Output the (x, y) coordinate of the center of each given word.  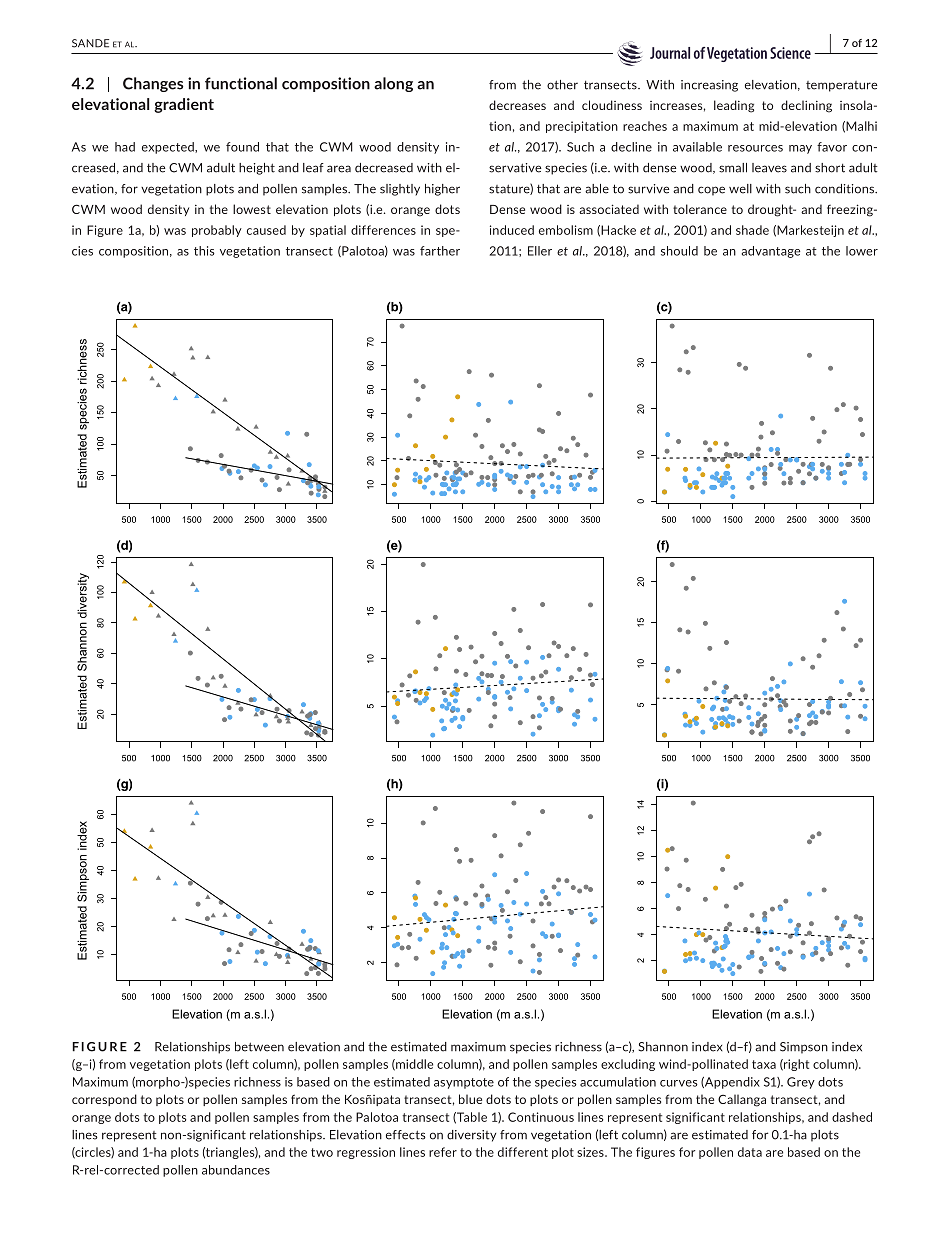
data (750, 1152)
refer (443, 1152)
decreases (517, 105)
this (204, 251)
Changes (153, 84)
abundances (236, 1170)
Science (790, 53)
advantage (771, 252)
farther (440, 251)
